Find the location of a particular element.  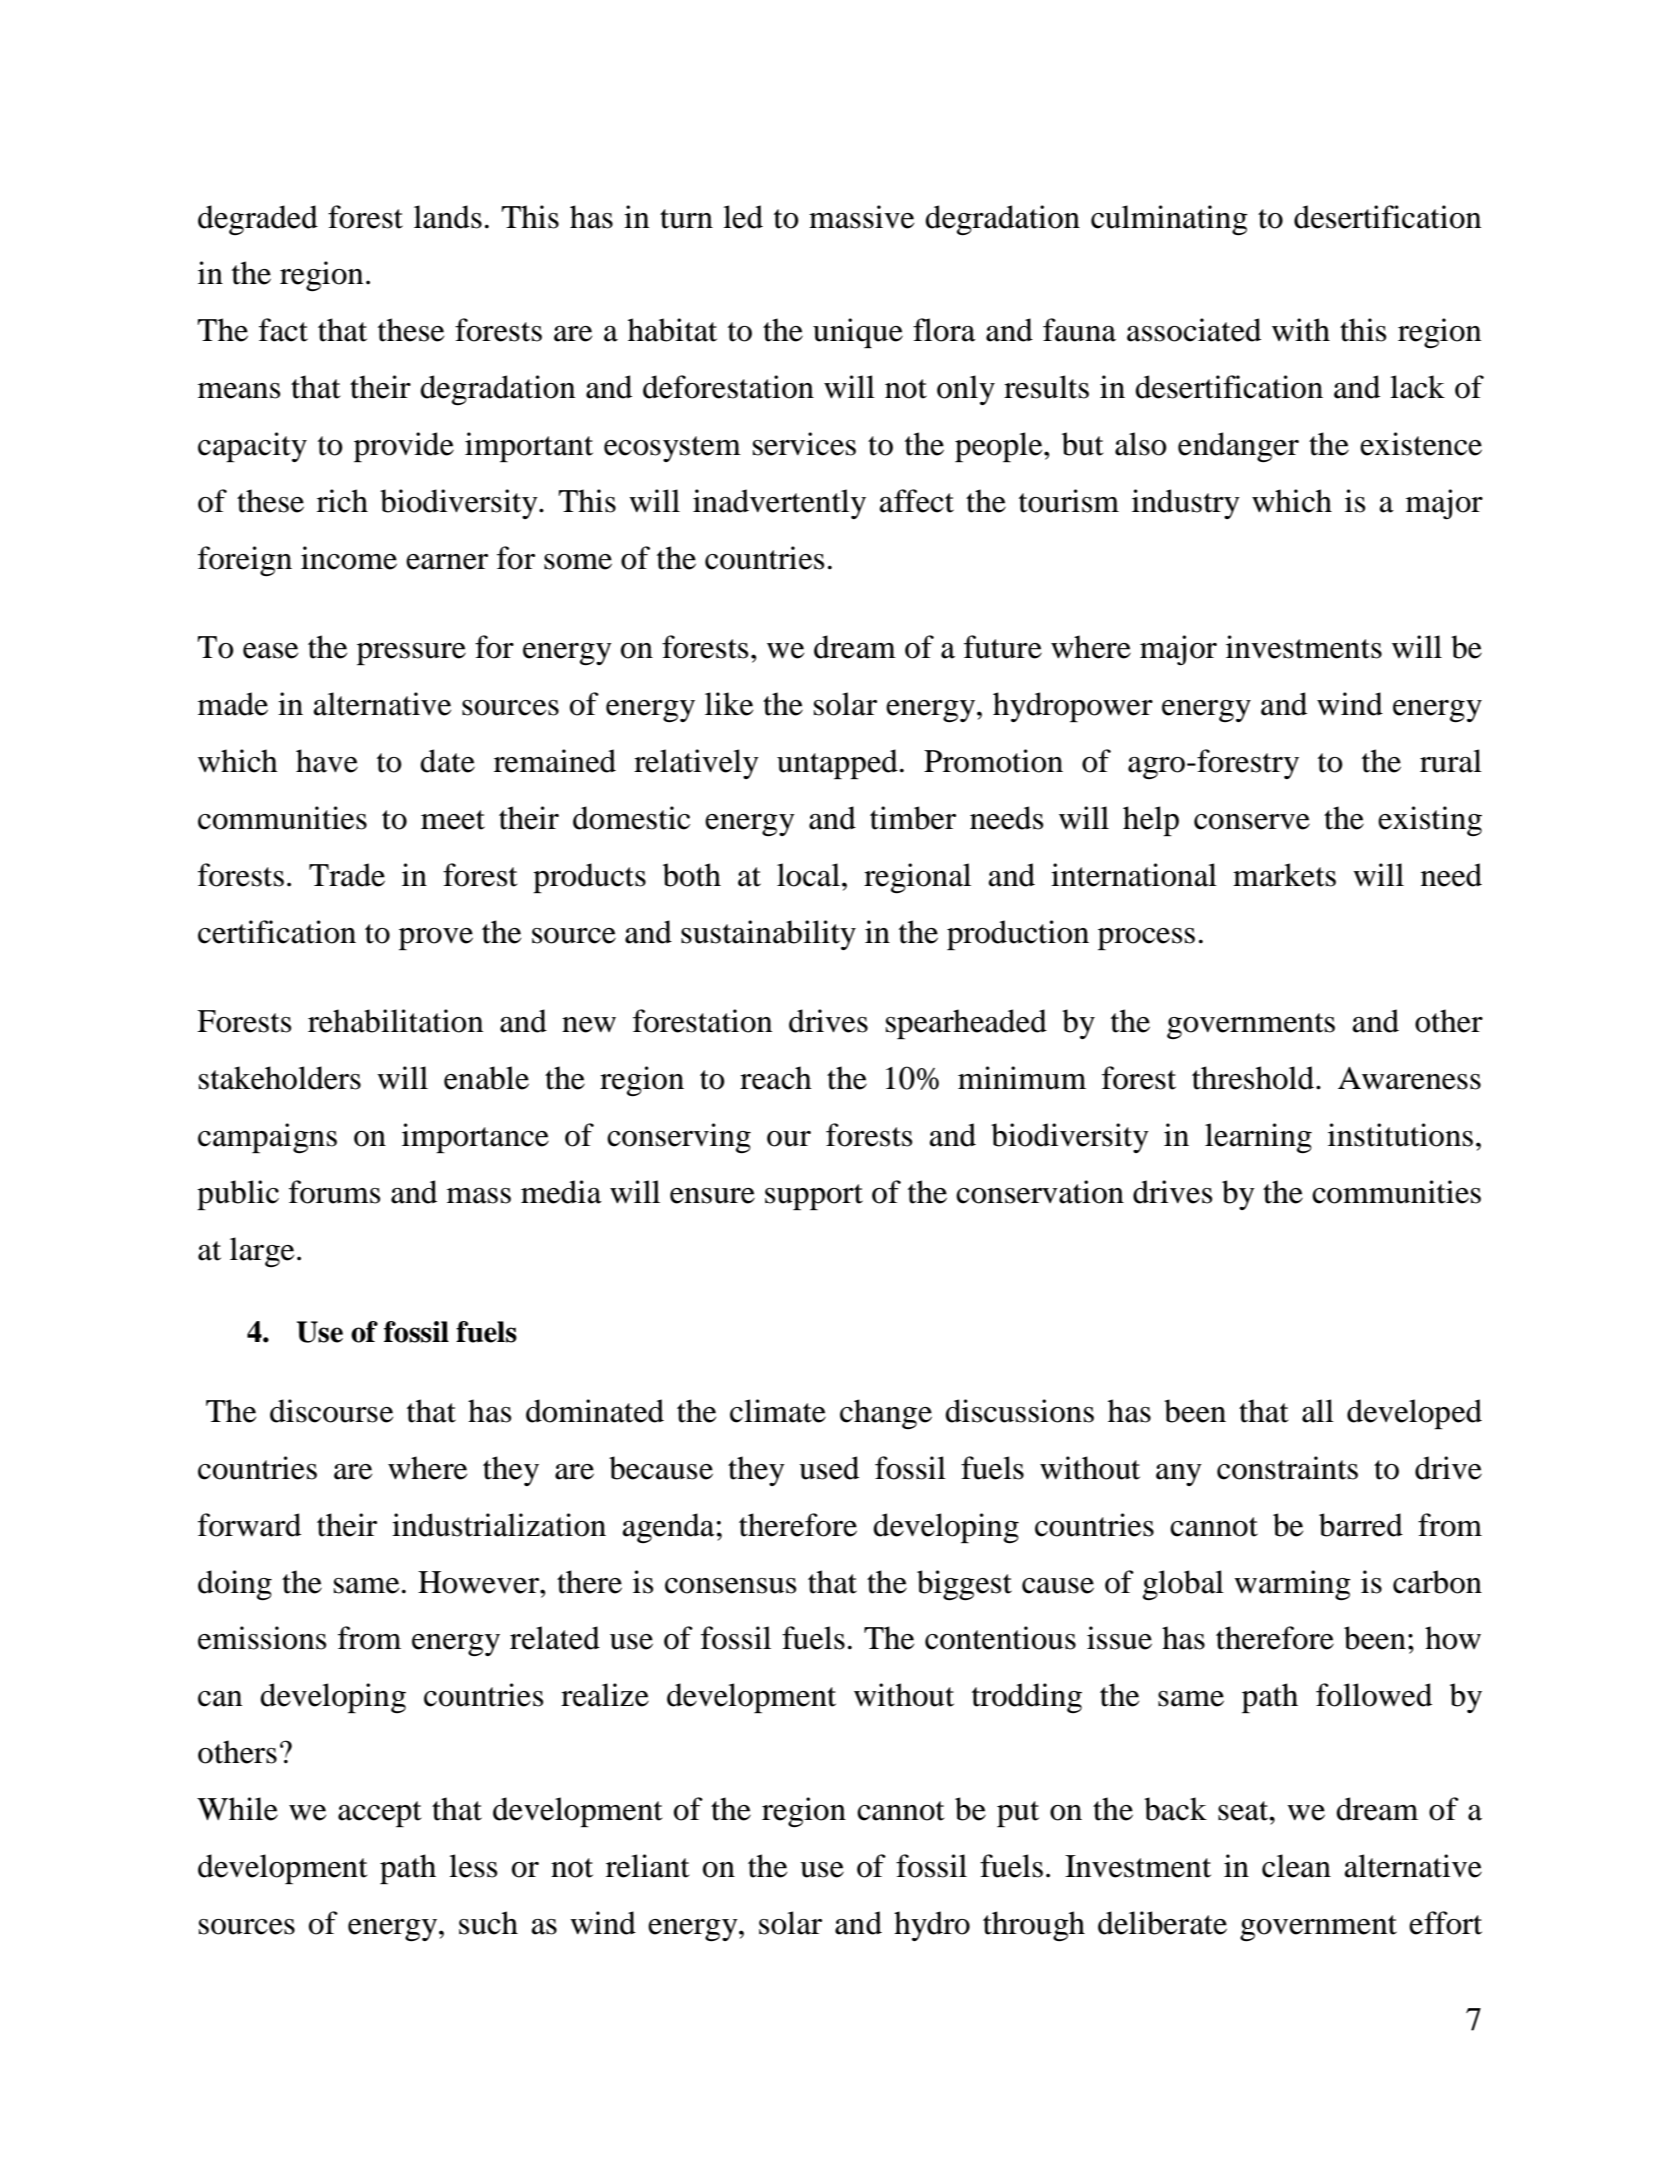

unique is located at coordinates (858, 333).
